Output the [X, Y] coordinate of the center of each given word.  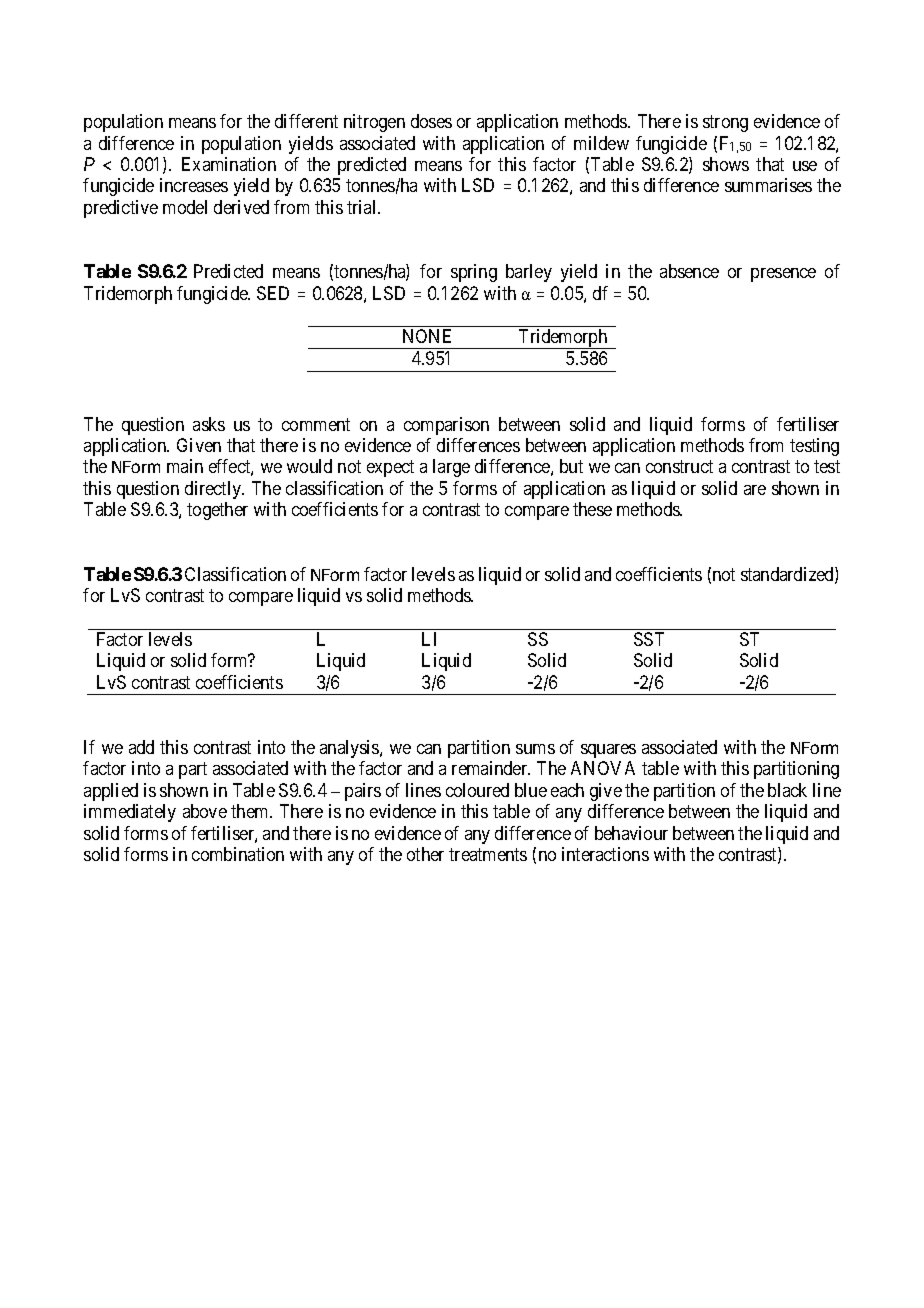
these [592, 509]
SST [649, 639]
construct [679, 467]
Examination [229, 164]
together [217, 511]
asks [209, 424]
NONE [427, 336]
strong [725, 123]
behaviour [631, 833]
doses [431, 121]
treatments [488, 854]
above [205, 811]
